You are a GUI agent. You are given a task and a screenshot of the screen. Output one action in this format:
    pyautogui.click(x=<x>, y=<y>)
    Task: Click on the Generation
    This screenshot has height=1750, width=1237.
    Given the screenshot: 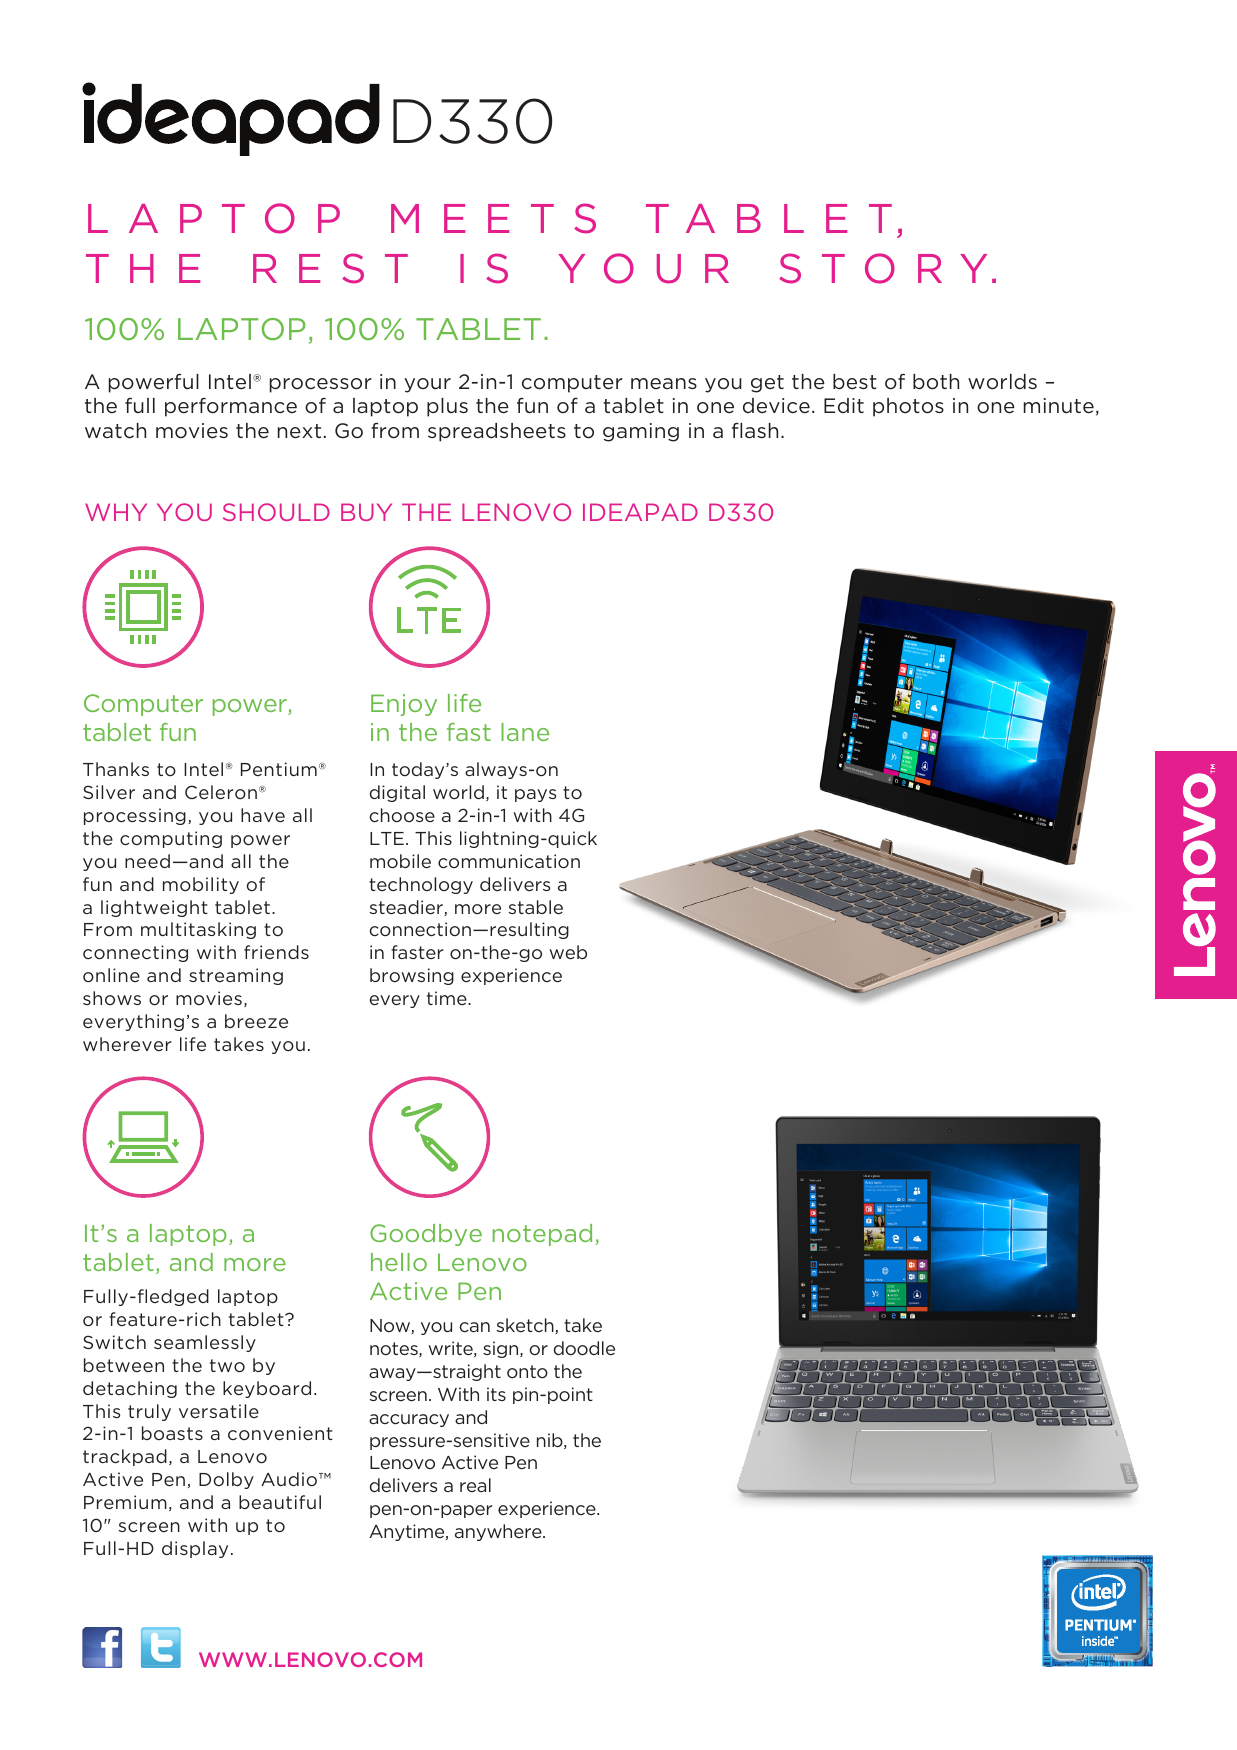 What is the action you would take?
    pyautogui.click(x=1017, y=405)
